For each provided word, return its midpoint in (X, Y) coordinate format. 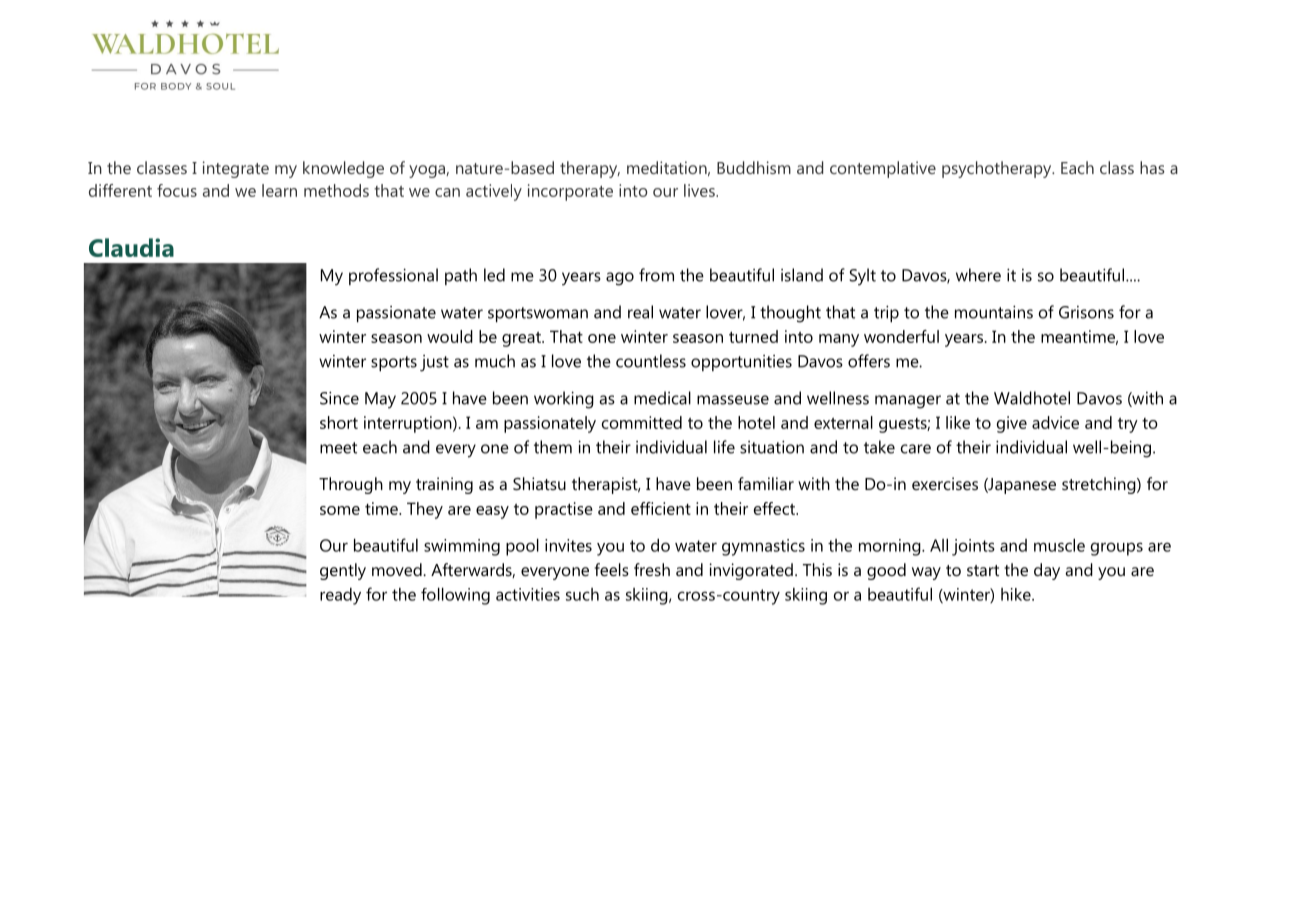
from (656, 275)
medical (662, 398)
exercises (945, 483)
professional (393, 276)
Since (339, 398)
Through (351, 485)
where (978, 275)
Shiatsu (539, 483)
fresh (652, 569)
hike (1017, 594)
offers (869, 361)
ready (340, 596)
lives (700, 190)
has (1152, 167)
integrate (236, 169)
